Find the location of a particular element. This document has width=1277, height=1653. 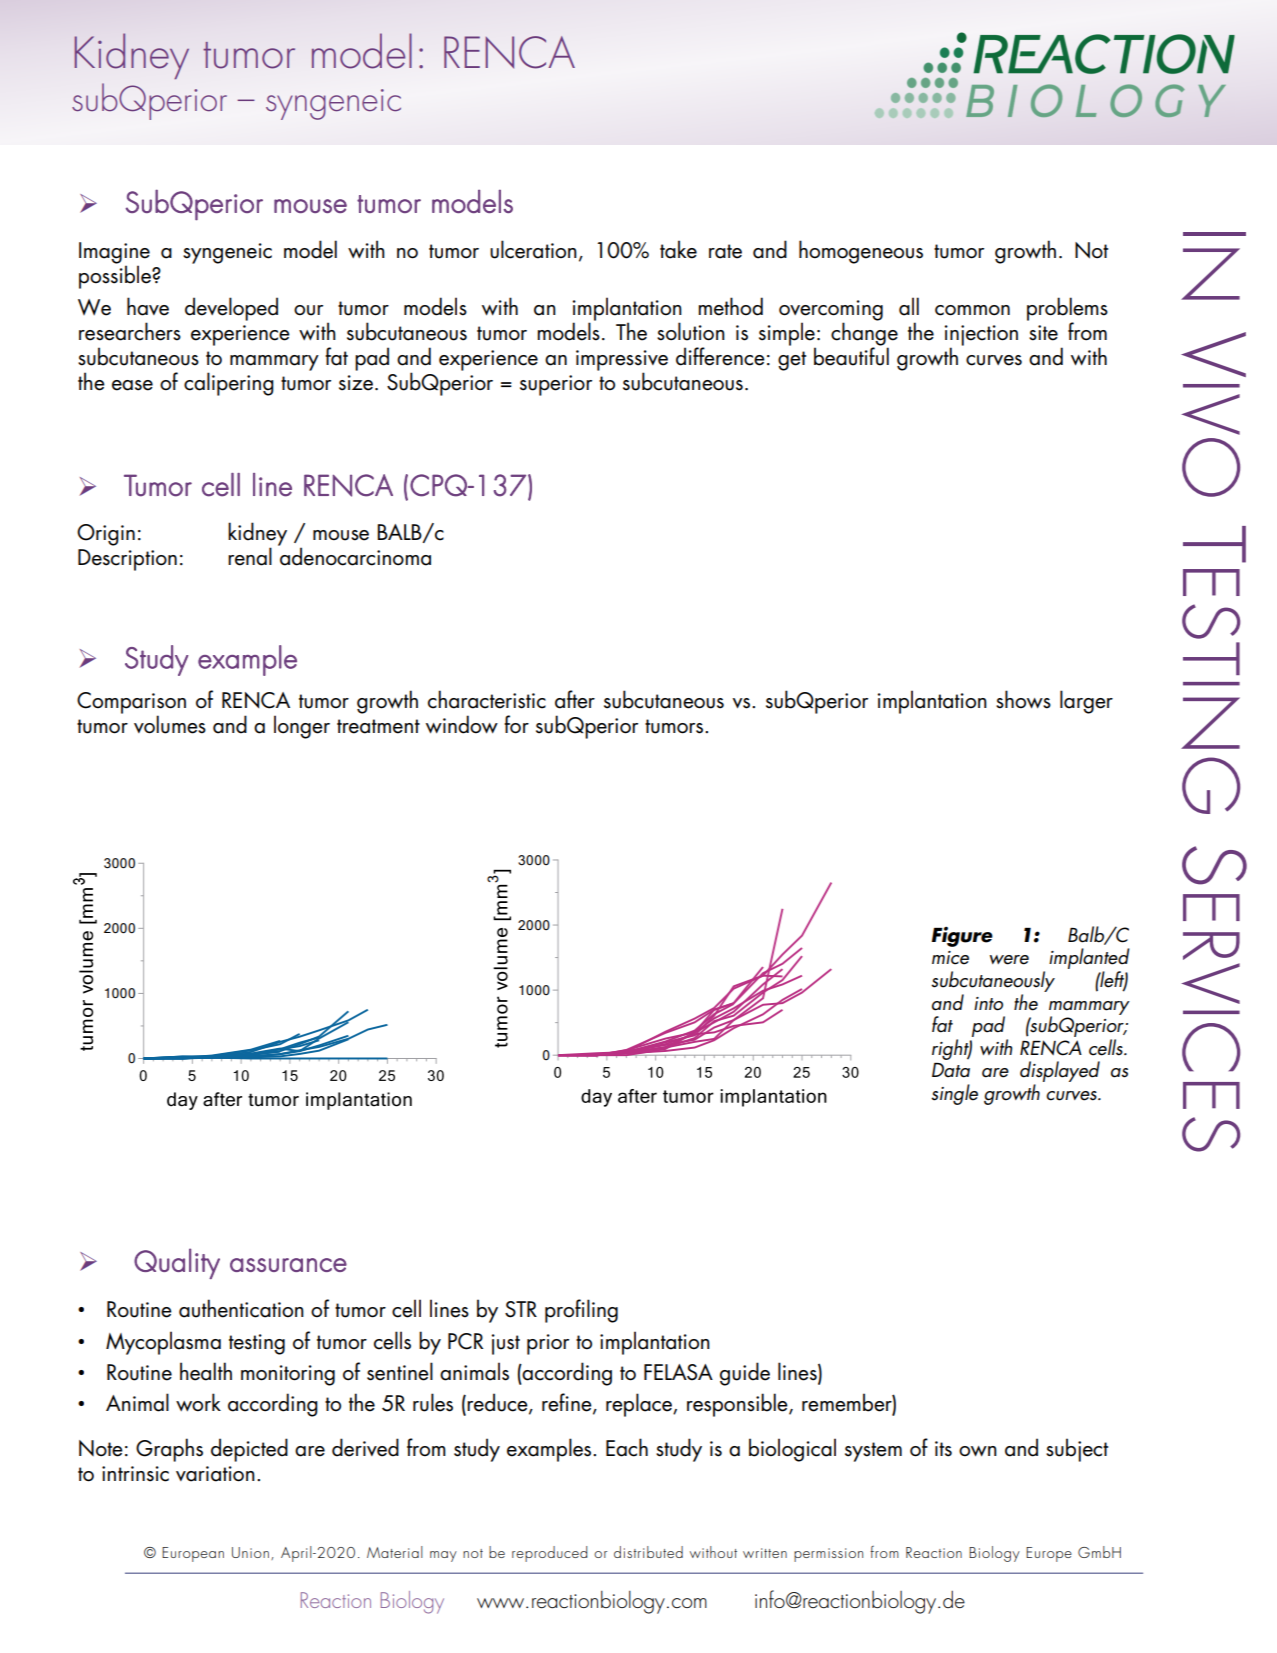

developed is located at coordinates (231, 309).
